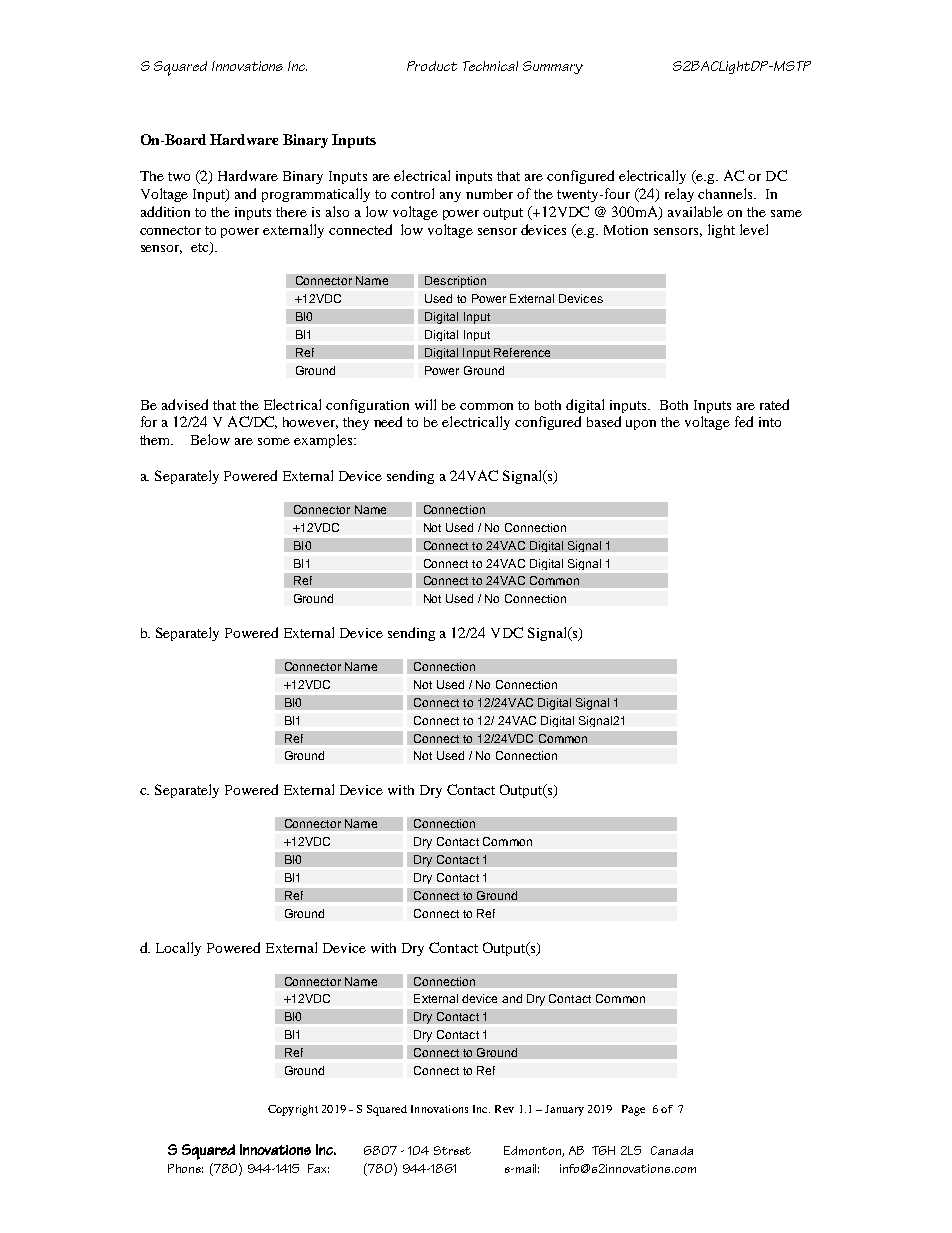  I want to click on Street, so click(452, 1150).
